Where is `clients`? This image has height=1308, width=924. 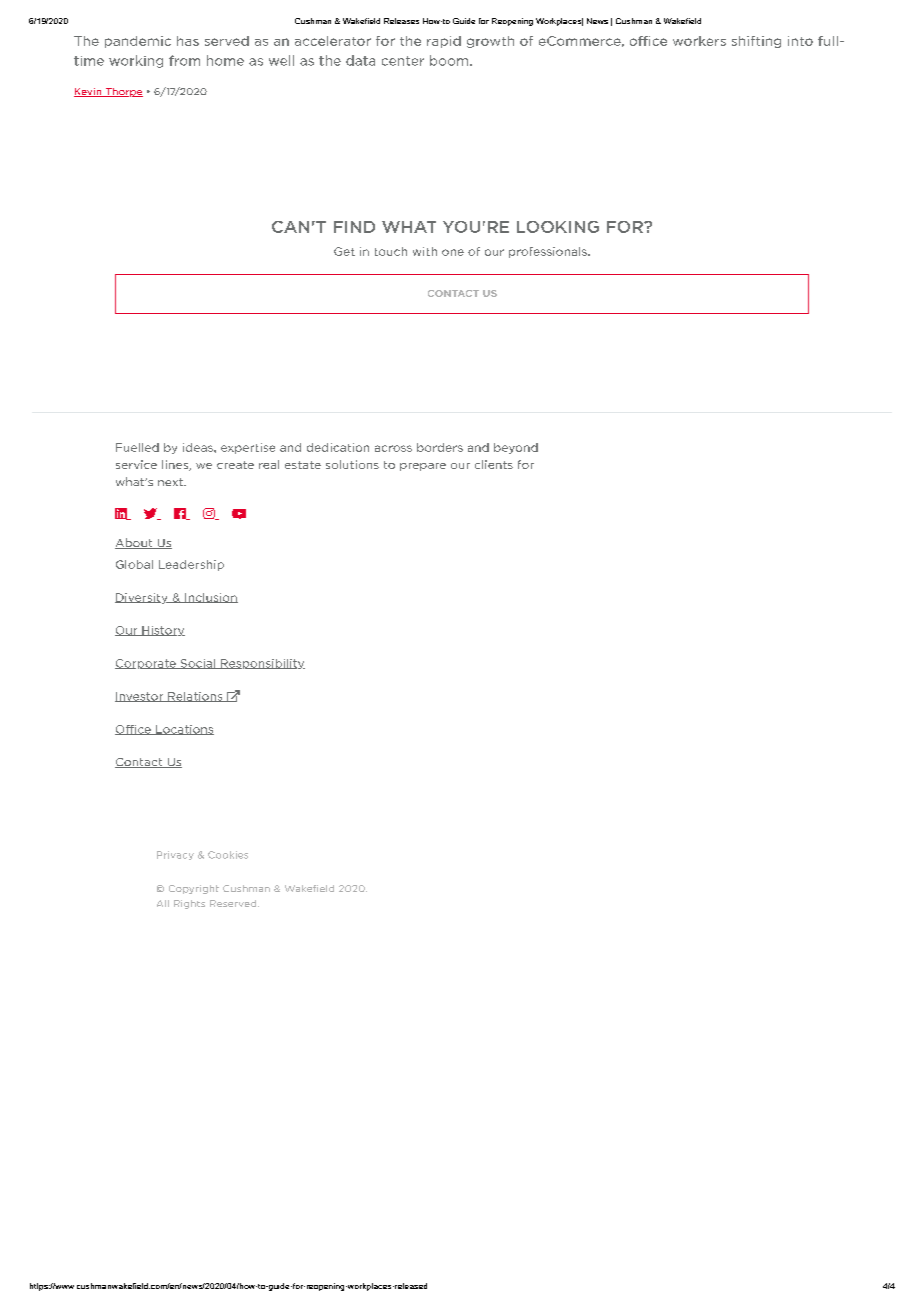
clients is located at coordinates (494, 464).
